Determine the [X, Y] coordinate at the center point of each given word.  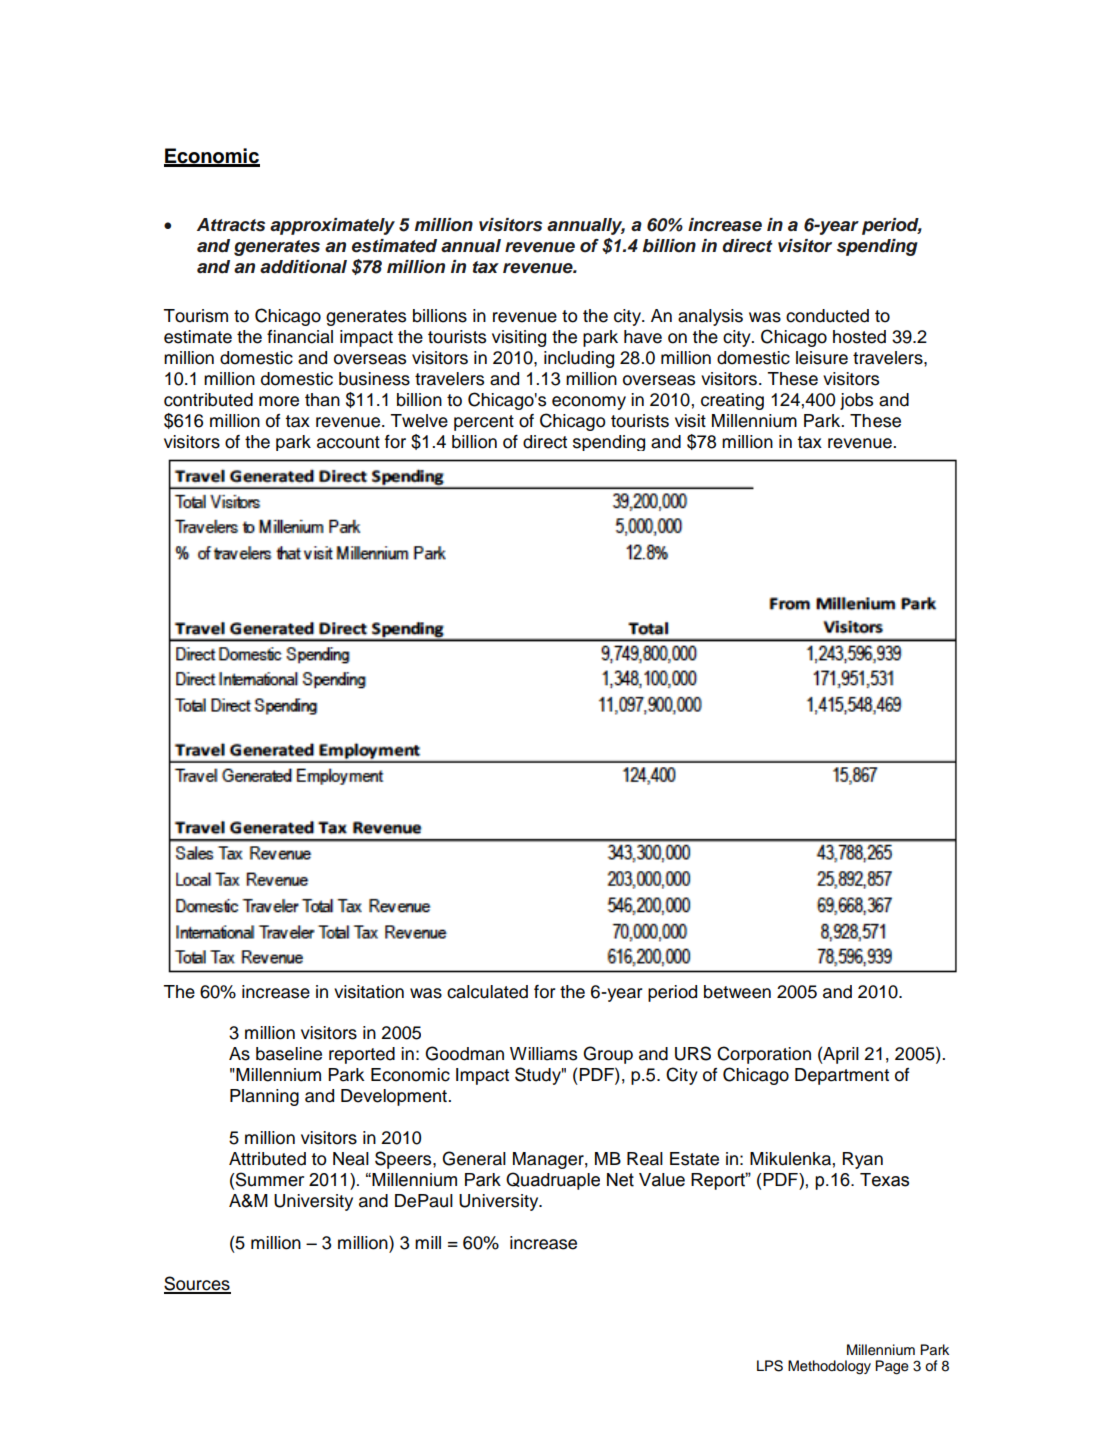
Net [620, 1180]
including [579, 359]
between [737, 992]
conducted [827, 316]
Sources [197, 1284]
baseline [289, 1054]
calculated [487, 992]
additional [303, 267]
